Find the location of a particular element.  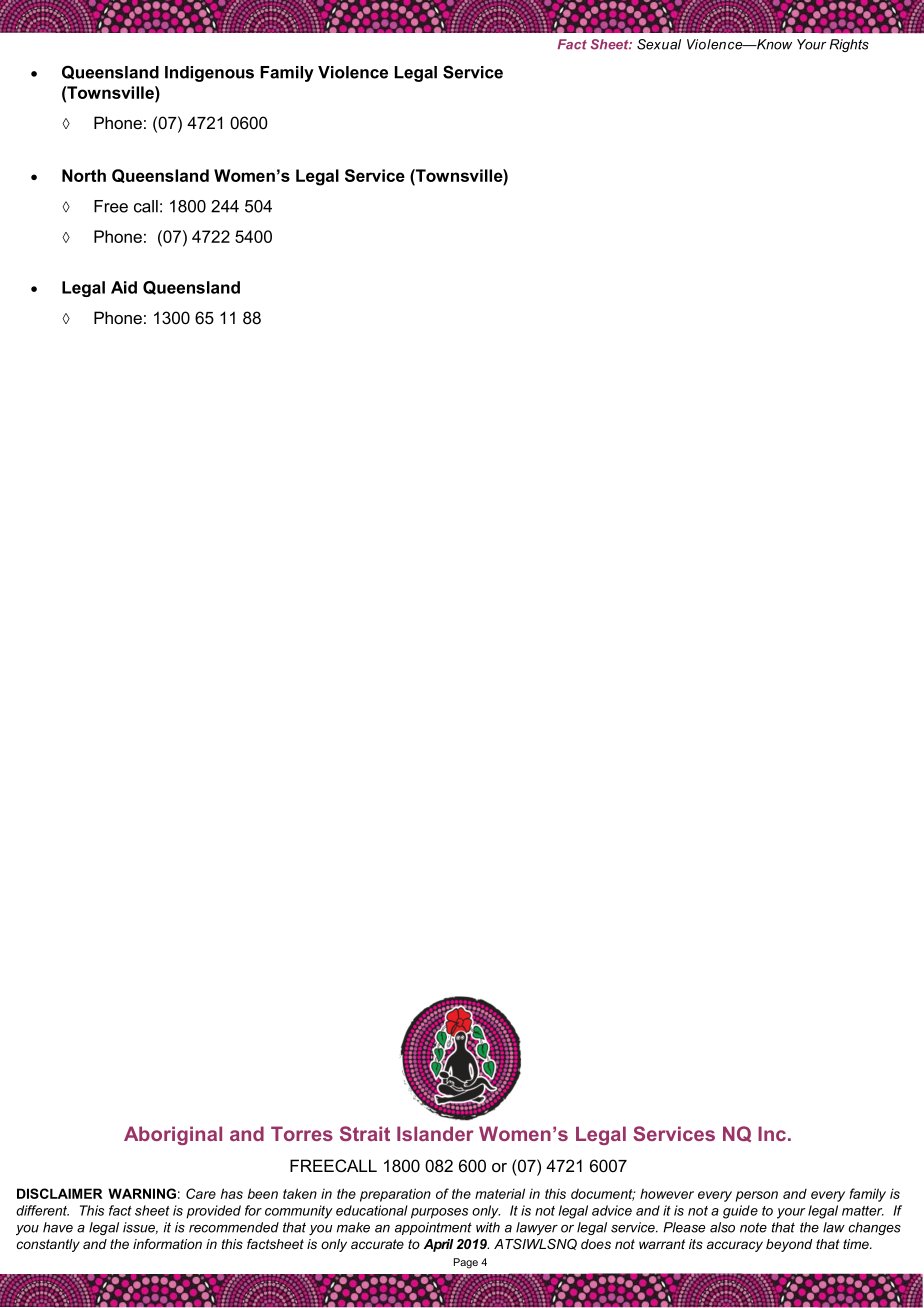

Aboriginal is located at coordinates (173, 1135).
